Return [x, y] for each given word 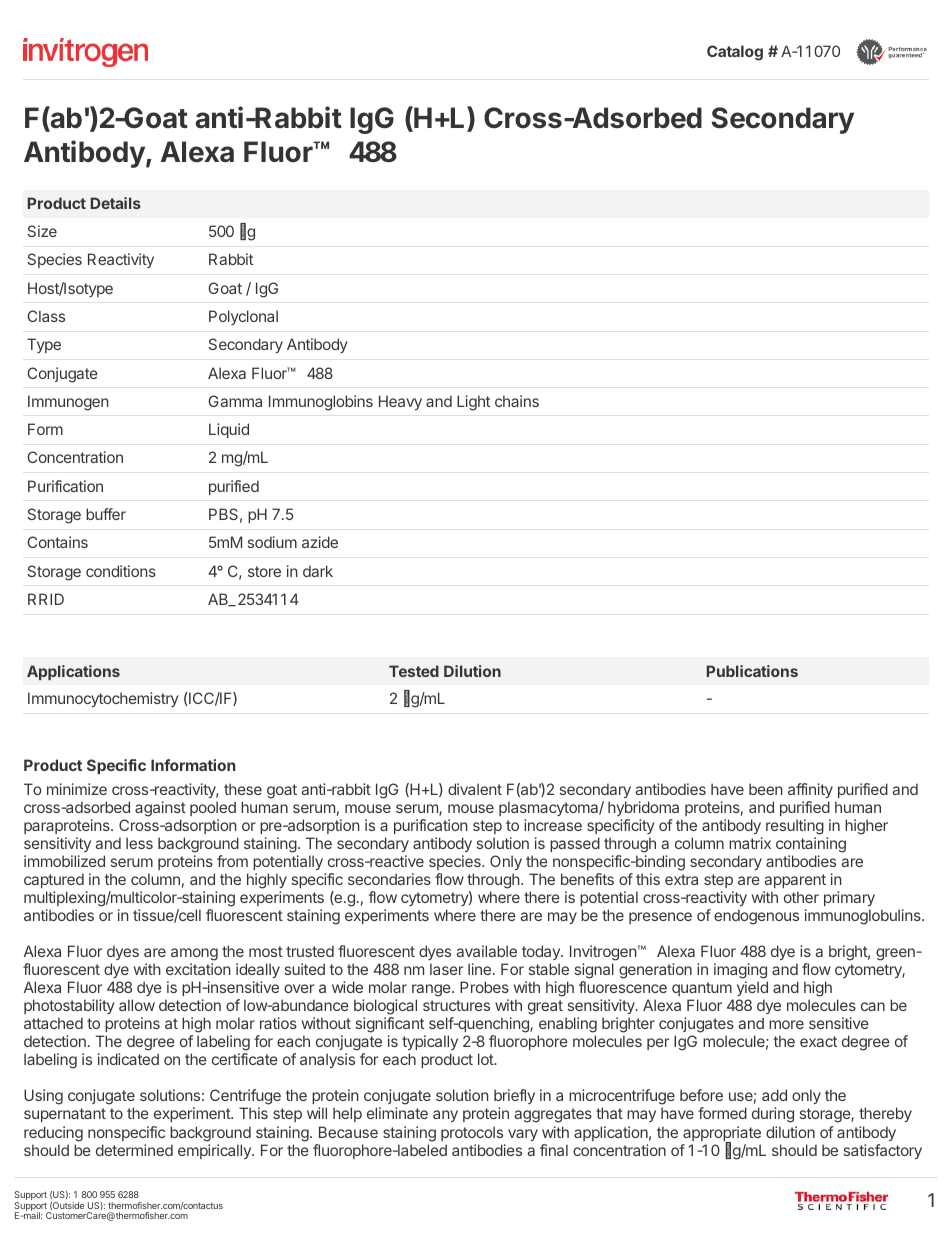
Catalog [735, 53]
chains [517, 401]
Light [473, 403]
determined [134, 1150]
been [766, 789]
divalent [475, 789]
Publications [752, 671]
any [445, 1116]
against [160, 809]
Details [116, 203]
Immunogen [68, 403]
